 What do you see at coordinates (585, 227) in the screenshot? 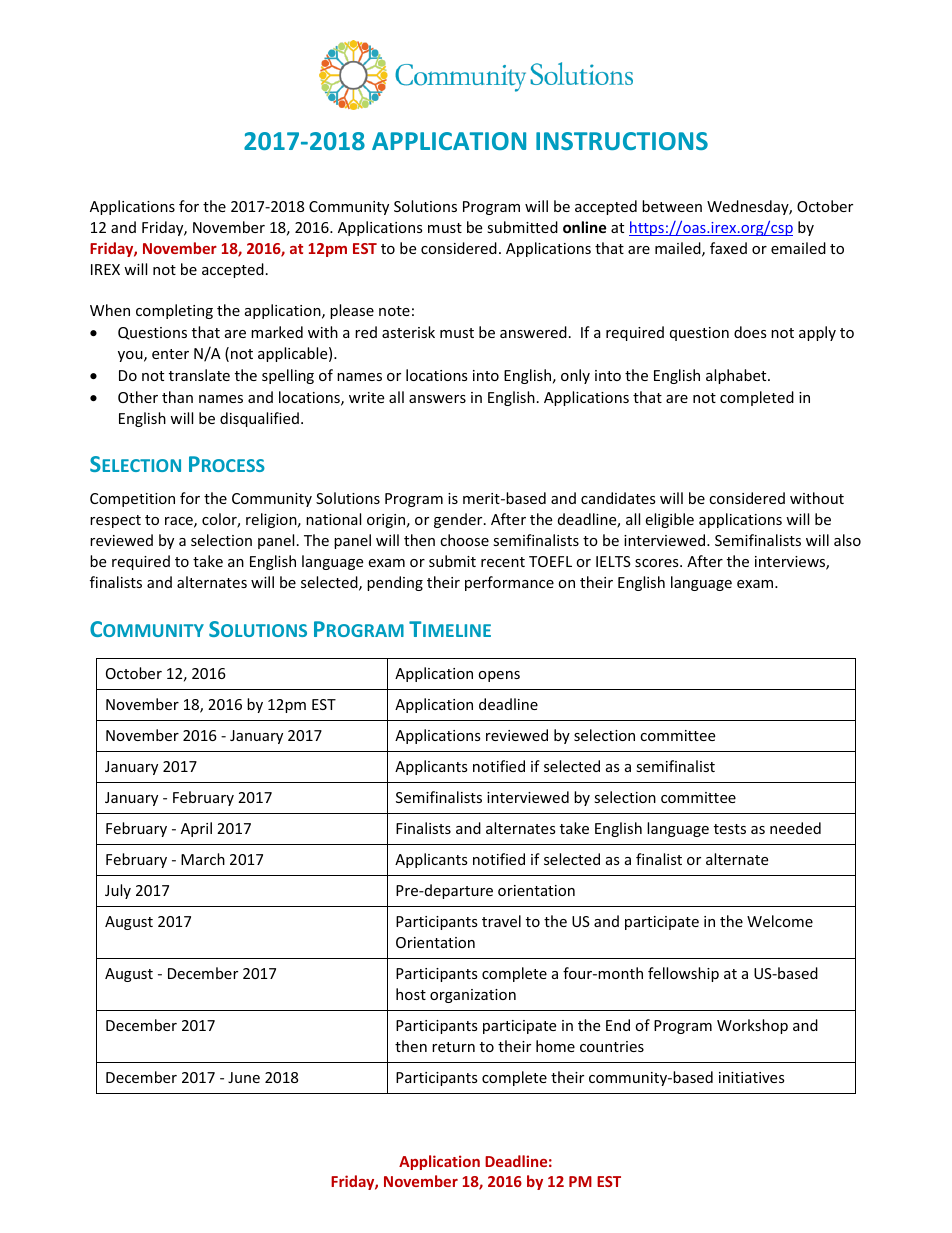
I see `online` at bounding box center [585, 227].
